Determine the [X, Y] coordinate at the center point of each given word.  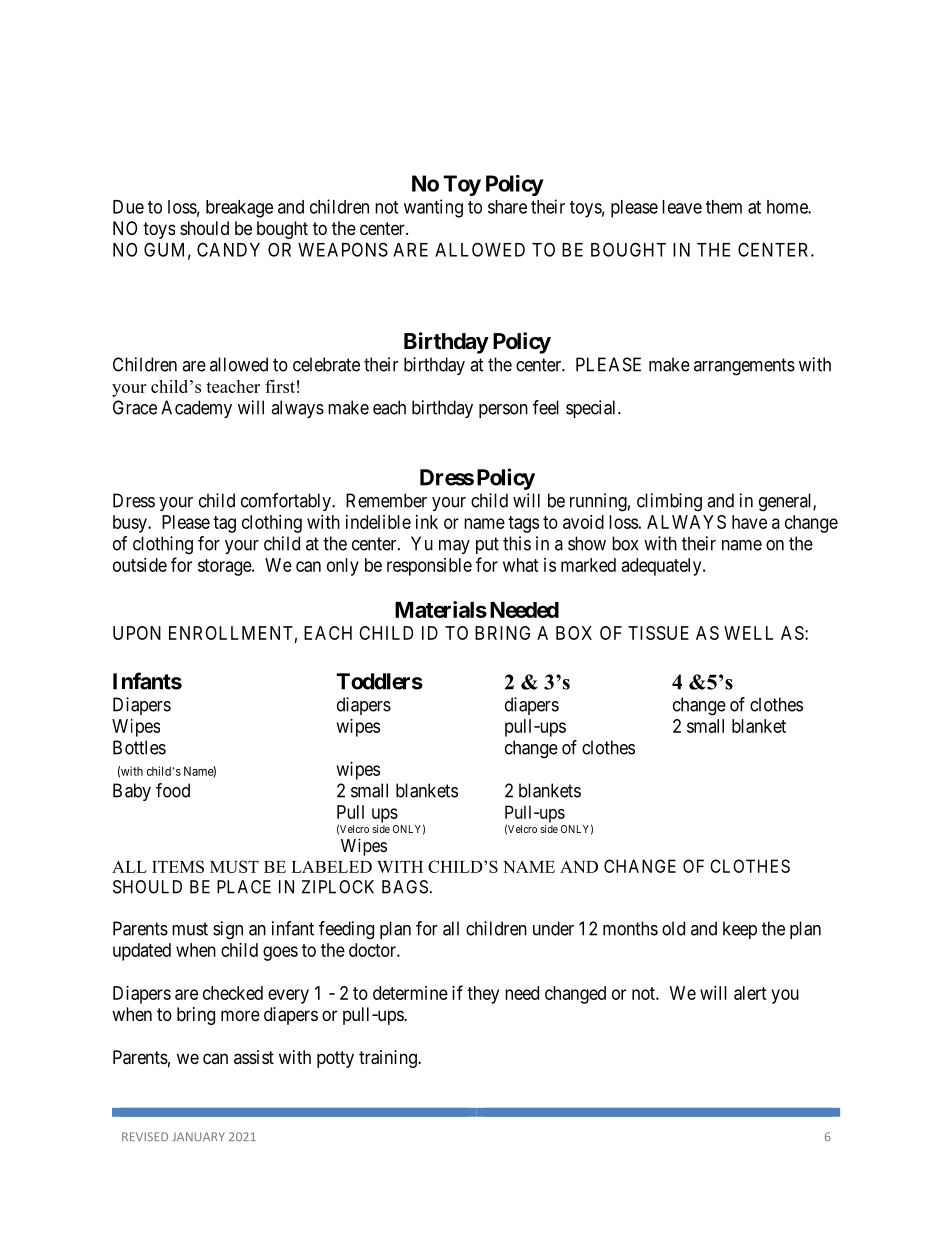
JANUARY [198, 1136]
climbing [669, 502]
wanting [433, 208]
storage [225, 567]
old [673, 928]
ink [427, 522]
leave [682, 207]
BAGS [405, 887]
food [173, 790]
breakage [239, 209]
